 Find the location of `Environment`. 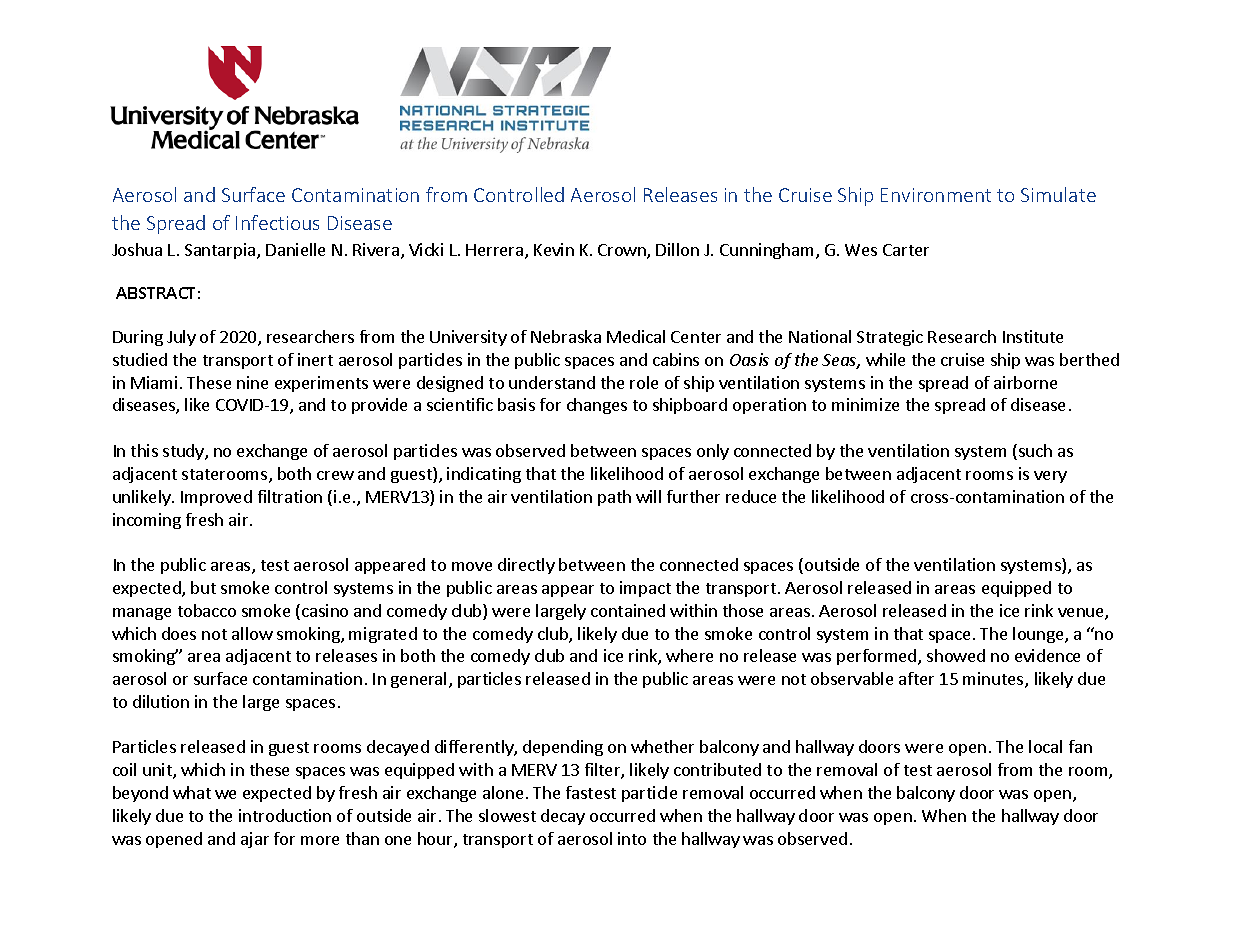

Environment is located at coordinates (936, 195).
